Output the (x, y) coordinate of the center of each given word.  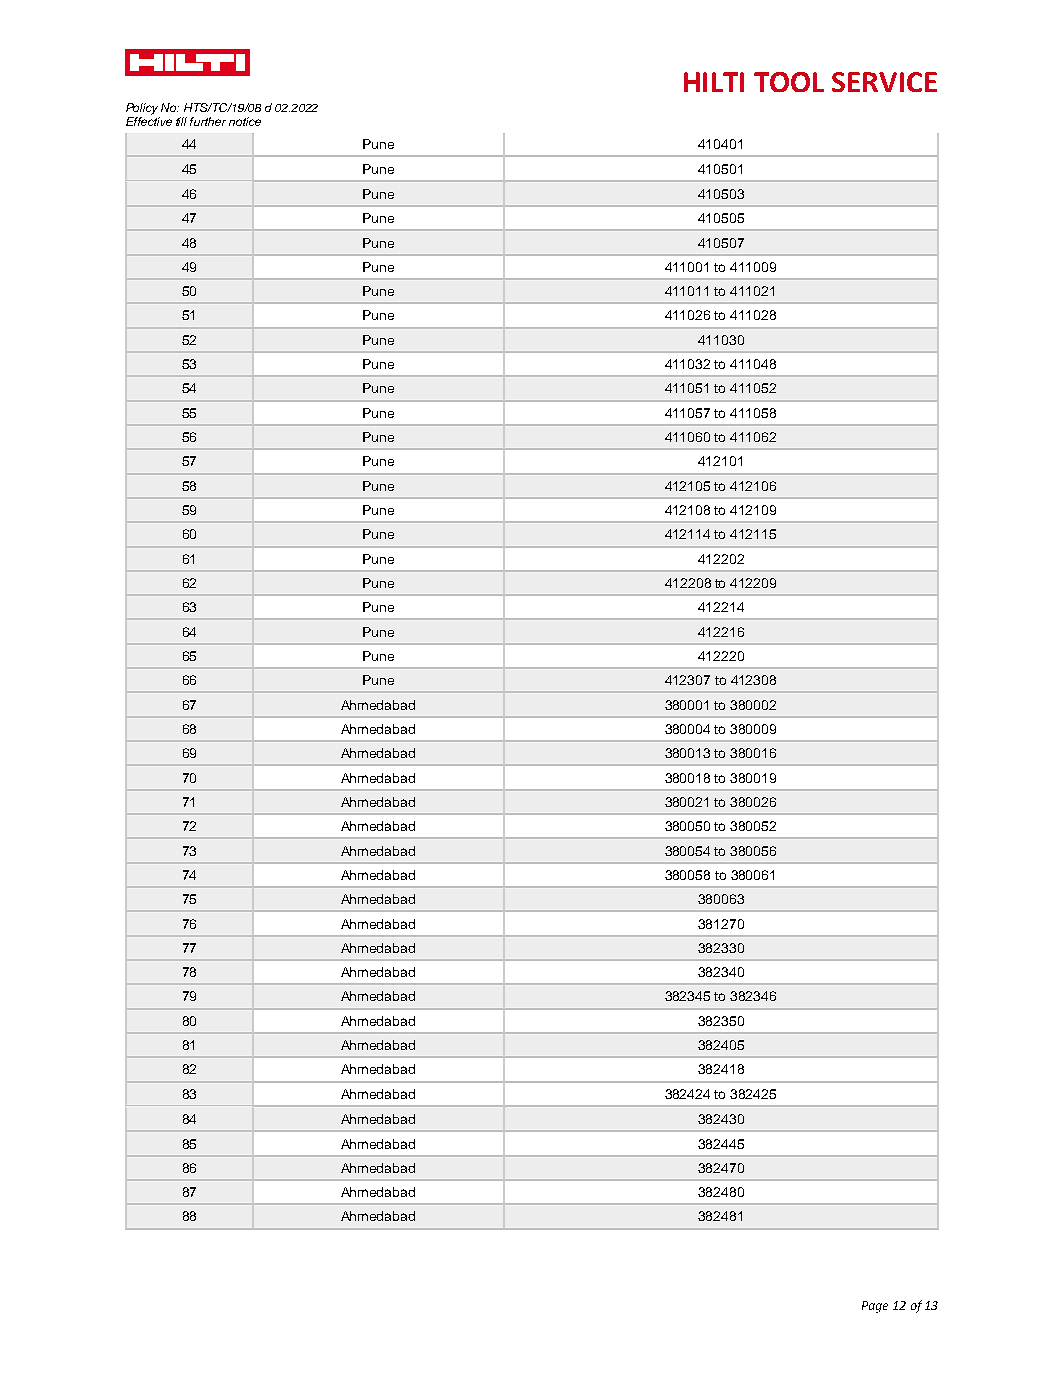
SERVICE (884, 82)
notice (245, 121)
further (208, 121)
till (181, 121)
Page (875, 1307)
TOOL (789, 82)
